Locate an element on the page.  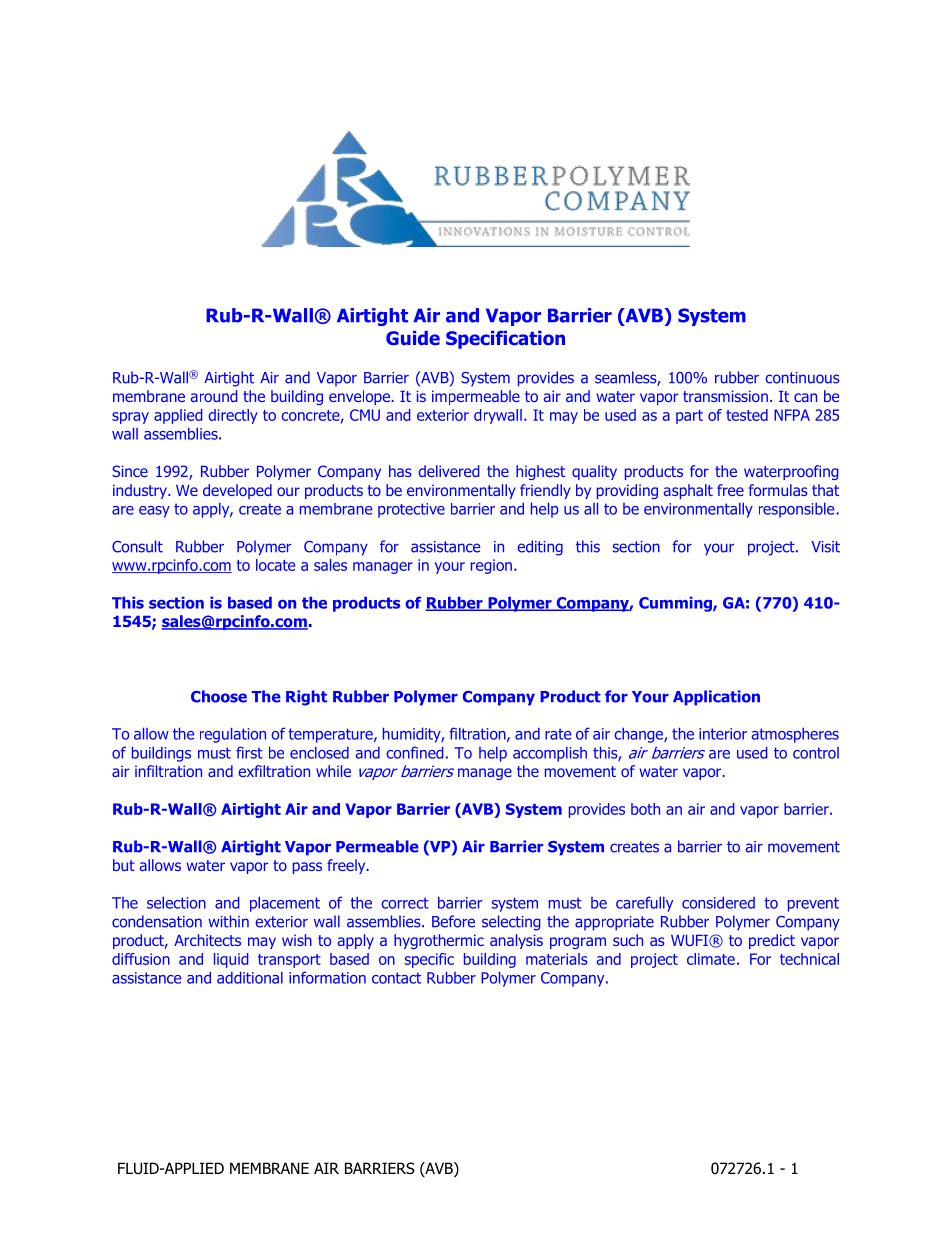
formulas is located at coordinates (778, 490).
